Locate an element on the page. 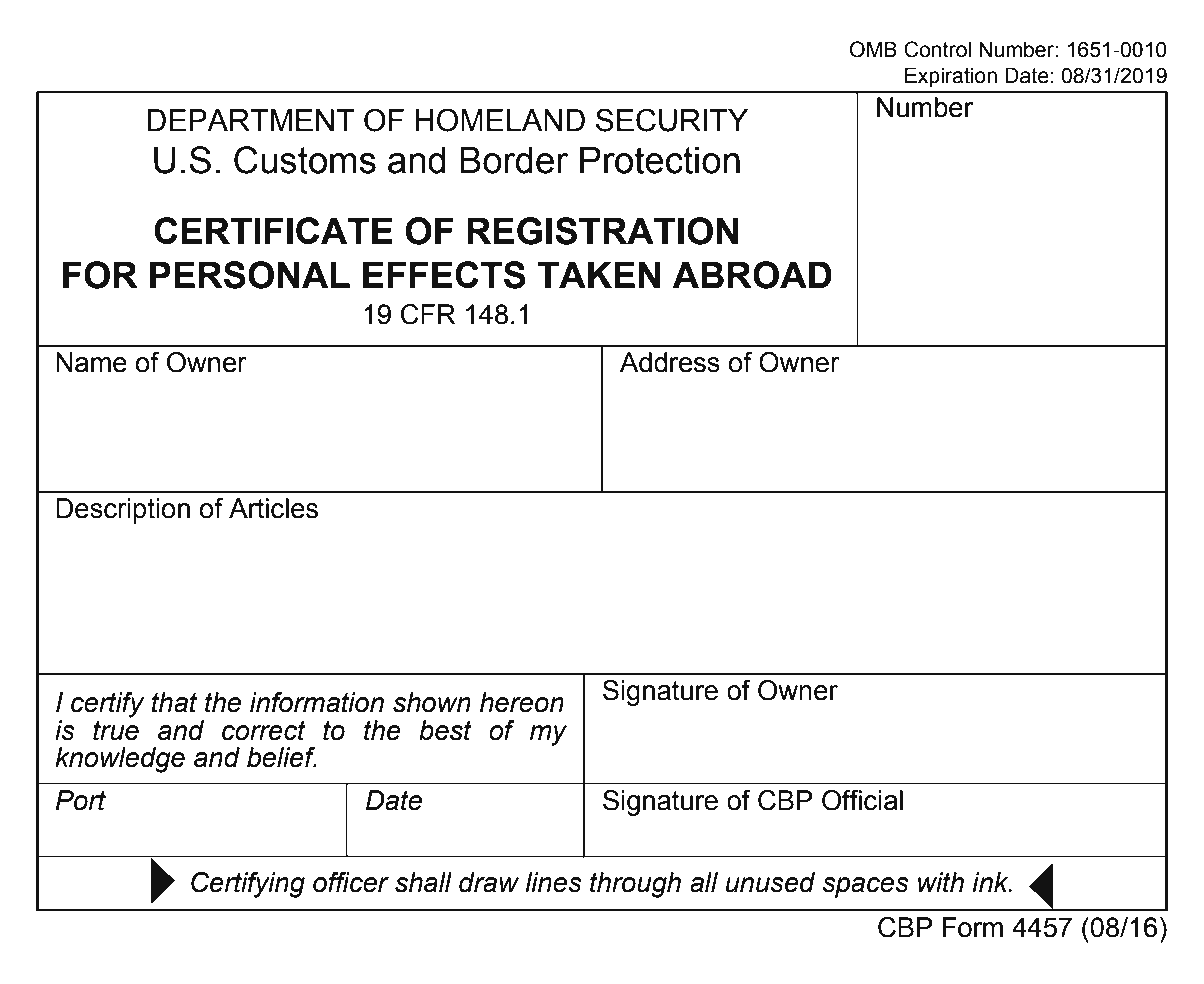 This document has width=1204, height=984. officer is located at coordinates (351, 882).
